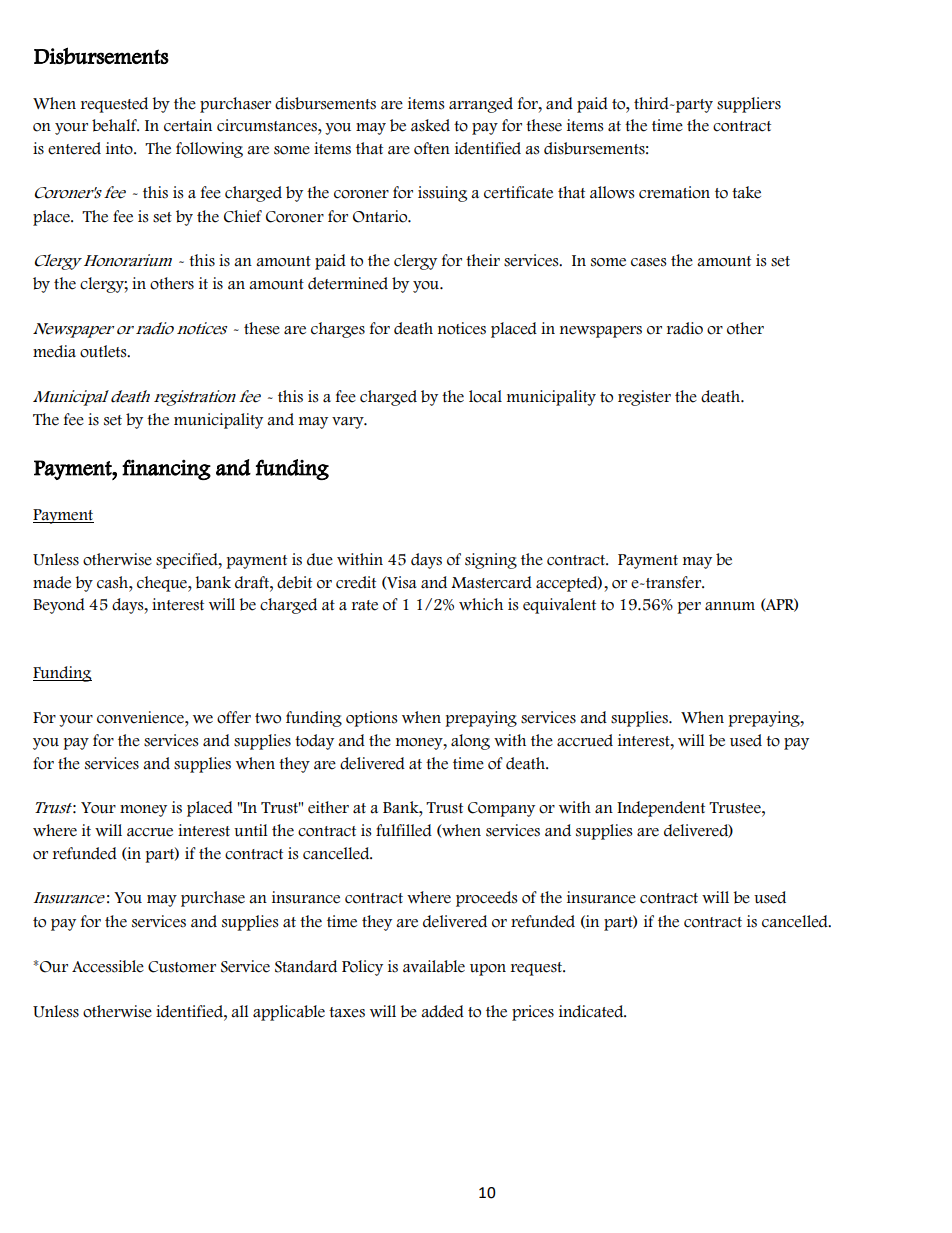  What do you see at coordinates (104, 351) in the page?
I see `outlets` at bounding box center [104, 351].
